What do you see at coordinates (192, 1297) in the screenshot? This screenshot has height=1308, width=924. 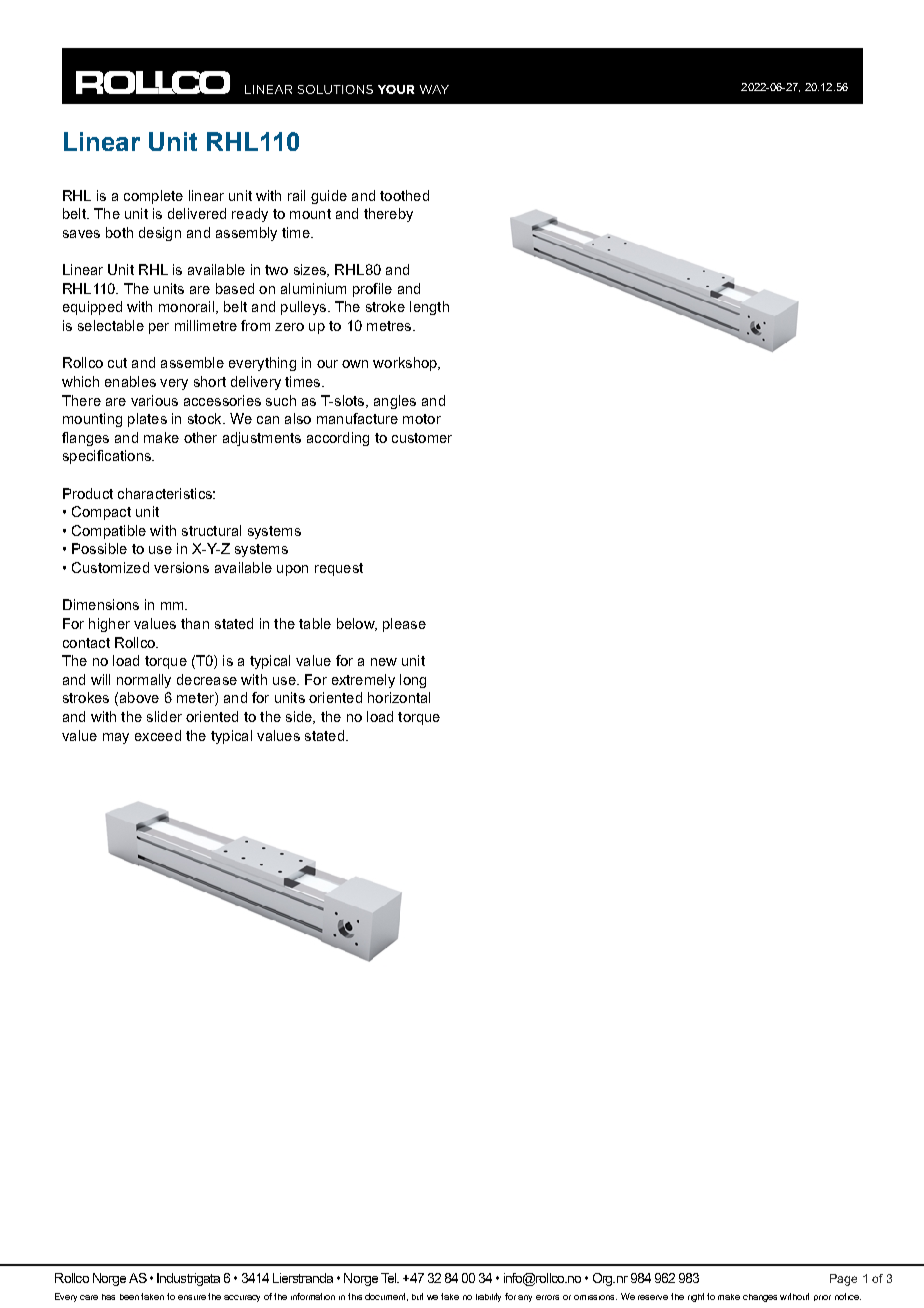 I see `ensure` at bounding box center [192, 1297].
